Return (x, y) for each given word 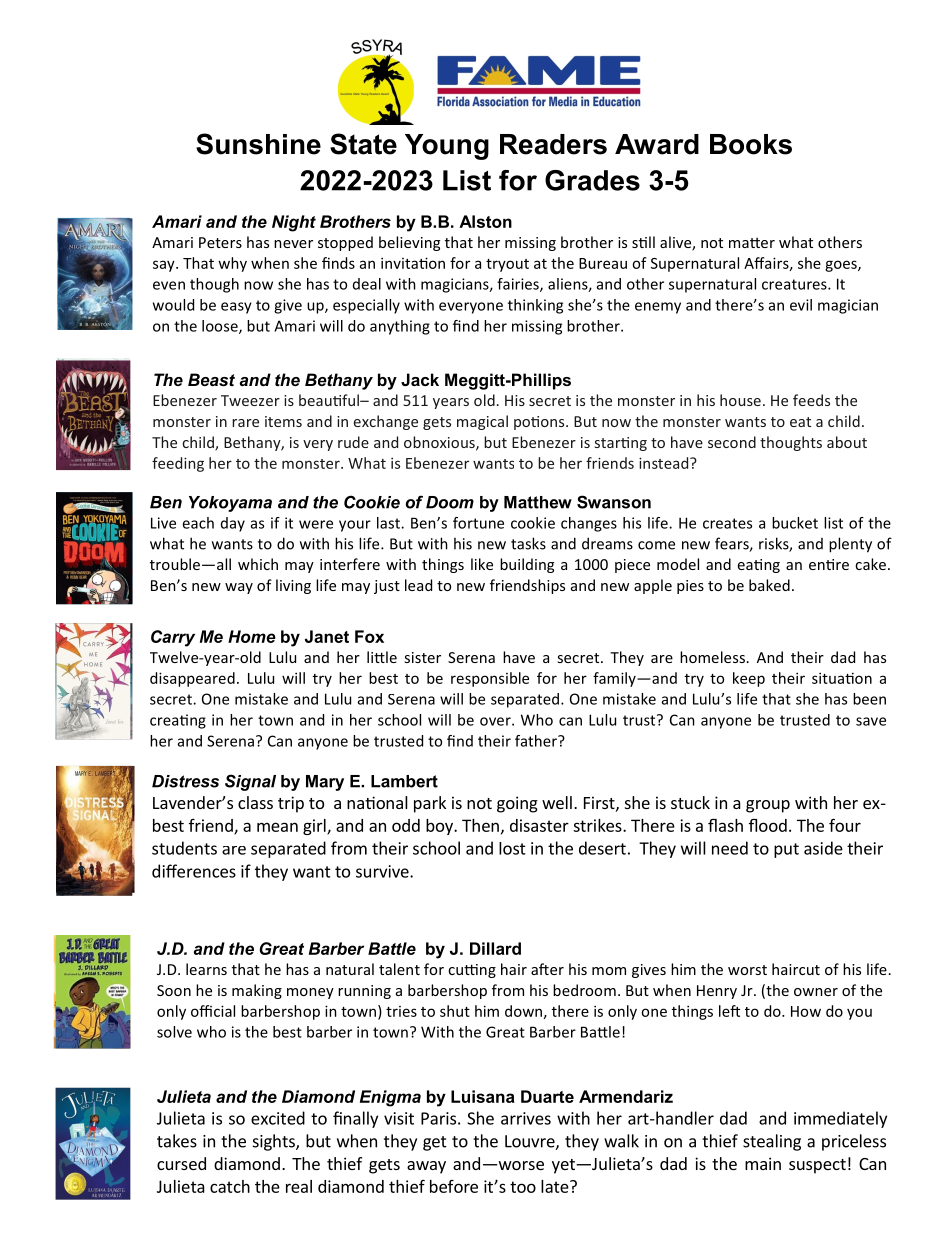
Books (751, 144)
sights (275, 1142)
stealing (772, 1142)
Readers (553, 144)
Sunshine (258, 144)
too (523, 1187)
